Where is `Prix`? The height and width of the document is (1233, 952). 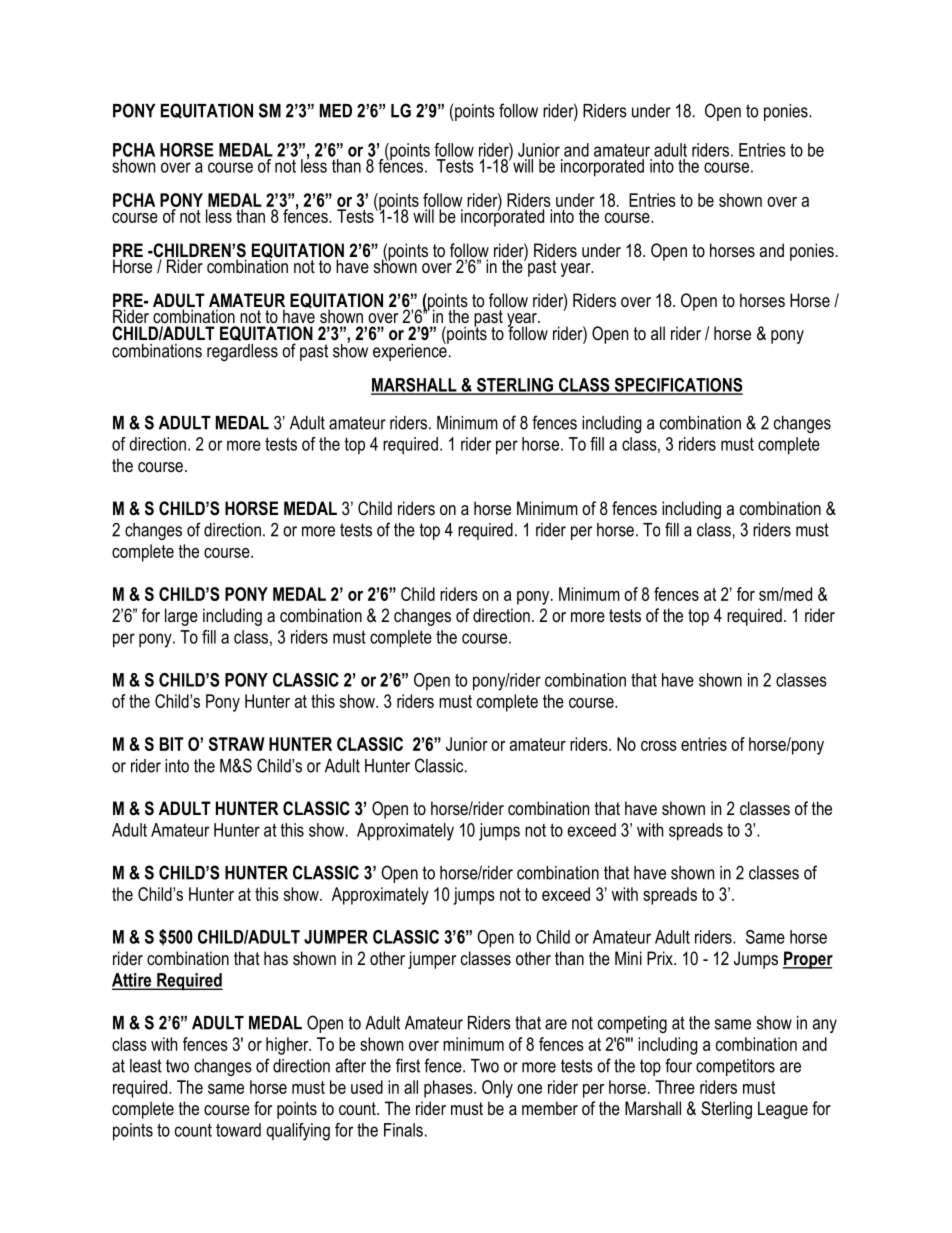 Prix is located at coordinates (661, 958).
